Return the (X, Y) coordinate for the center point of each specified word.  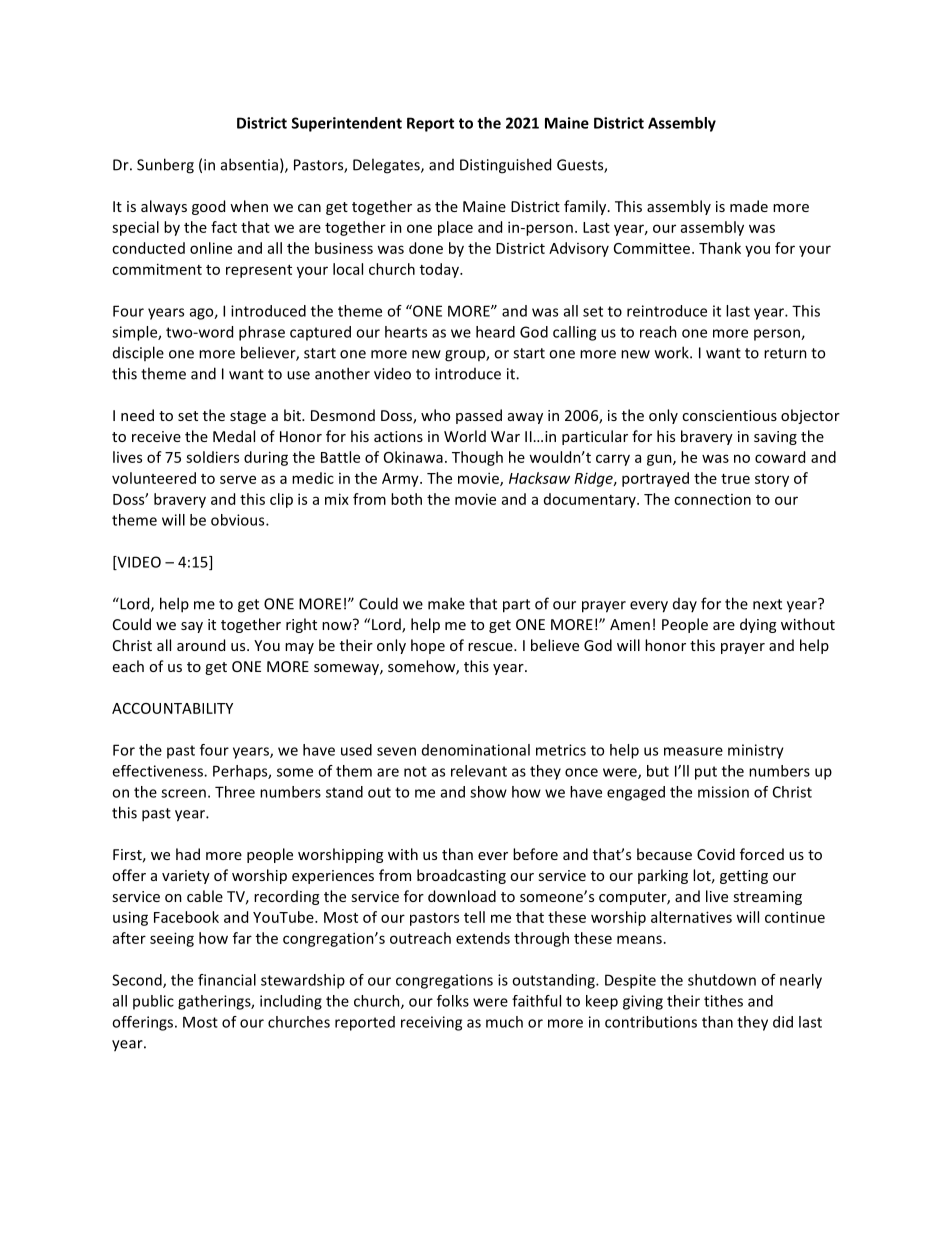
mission (723, 792)
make (446, 603)
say (192, 627)
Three (235, 792)
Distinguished (505, 166)
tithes (723, 1001)
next (767, 604)
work (673, 352)
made (749, 206)
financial (227, 980)
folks (453, 1001)
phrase (262, 333)
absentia (249, 164)
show (488, 792)
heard (495, 332)
